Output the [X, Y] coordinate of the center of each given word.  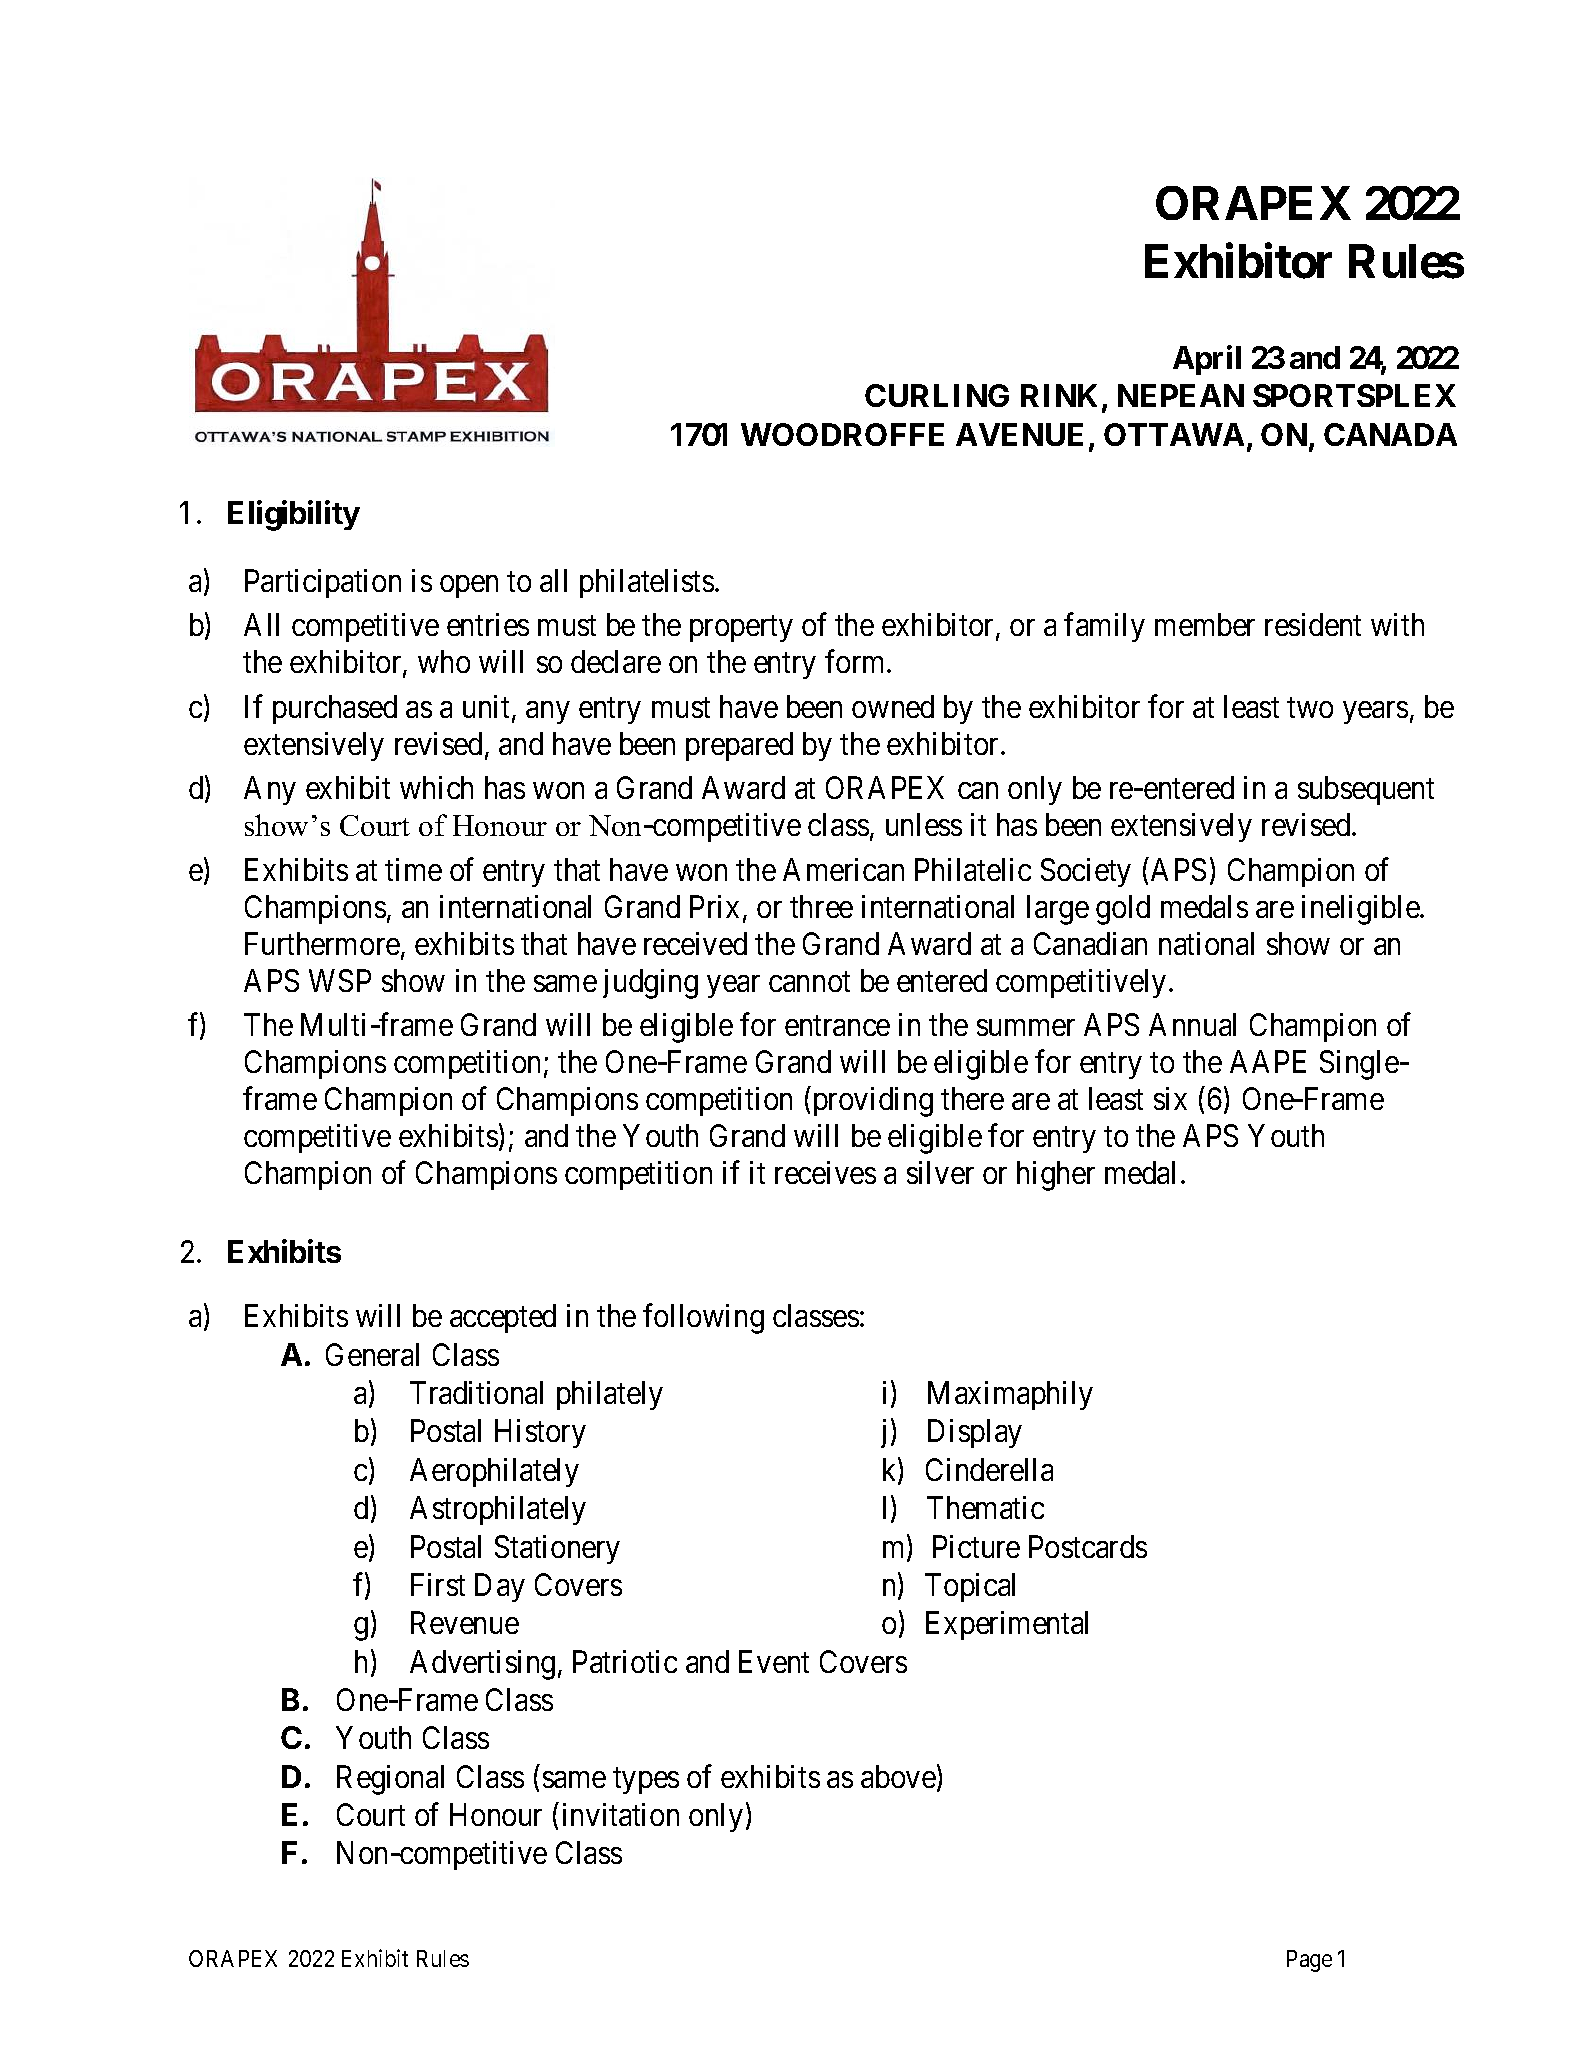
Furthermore [322, 943]
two [1310, 708]
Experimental [1007, 1625]
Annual [1192, 1024]
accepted [503, 1318]
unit [486, 706]
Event [774, 1661]
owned [893, 706]
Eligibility [294, 515]
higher [1056, 1176]
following [703, 1319]
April [1207, 360]
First [438, 1584]
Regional [390, 1780]
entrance [837, 1026]
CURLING [937, 395]
